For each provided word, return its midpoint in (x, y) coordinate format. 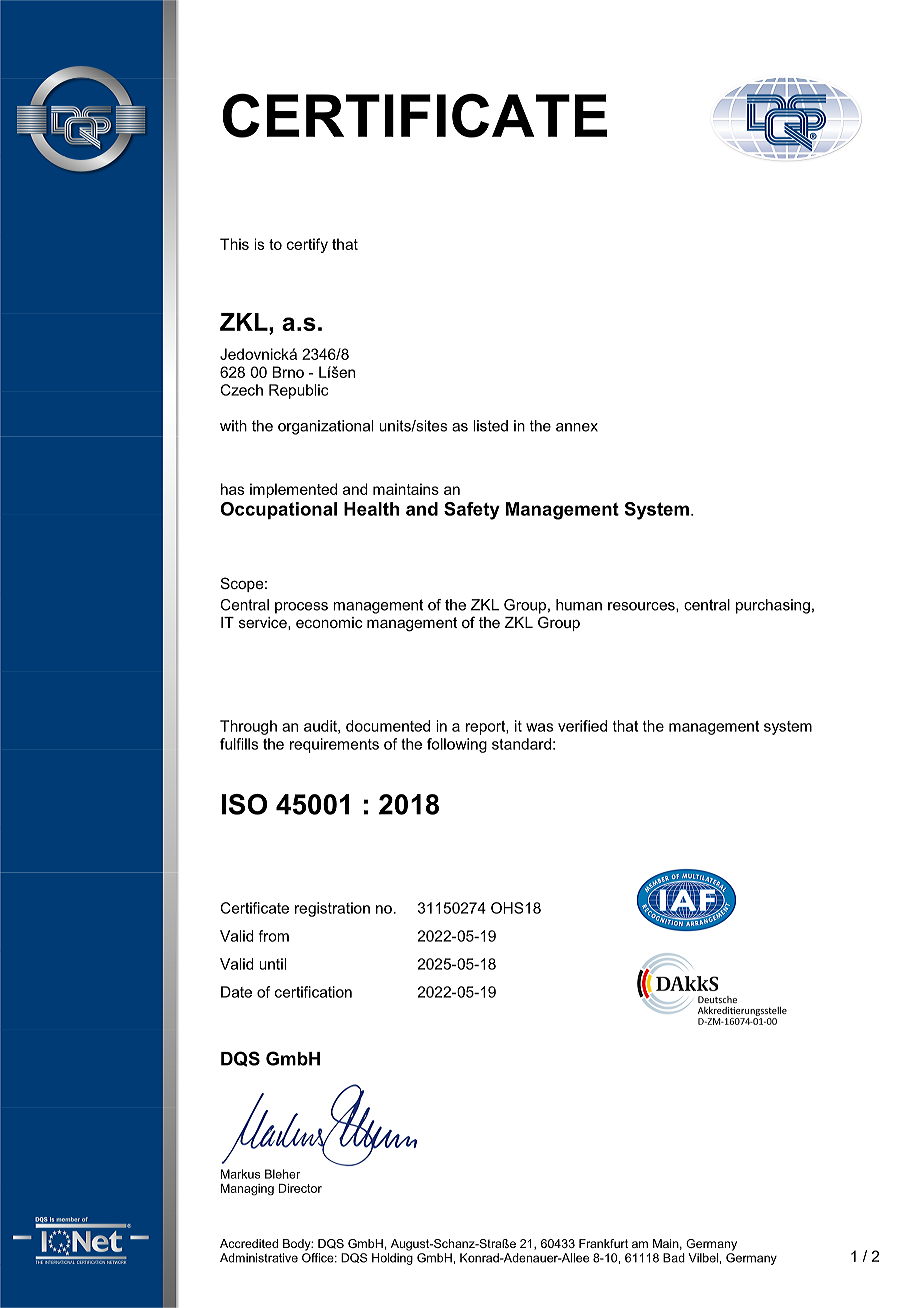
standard (521, 744)
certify (307, 245)
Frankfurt (603, 1243)
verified (582, 726)
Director (300, 1188)
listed (490, 426)
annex (577, 427)
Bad (674, 1258)
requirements (334, 745)
